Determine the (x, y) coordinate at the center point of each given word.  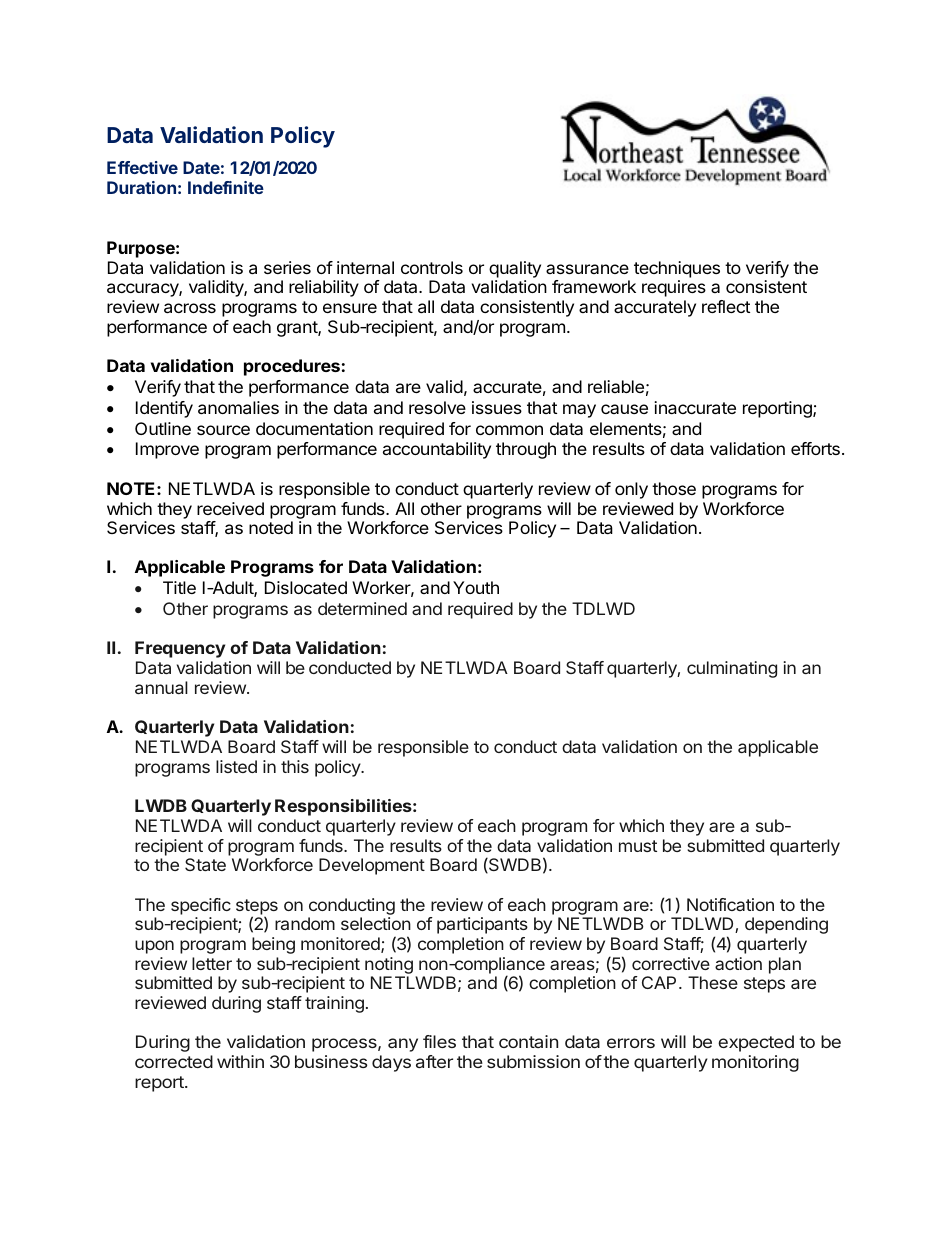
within (240, 1061)
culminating (732, 669)
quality (515, 269)
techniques (677, 269)
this (295, 766)
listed (236, 766)
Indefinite (226, 187)
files (439, 1041)
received (230, 508)
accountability (437, 450)
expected (756, 1043)
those (674, 488)
